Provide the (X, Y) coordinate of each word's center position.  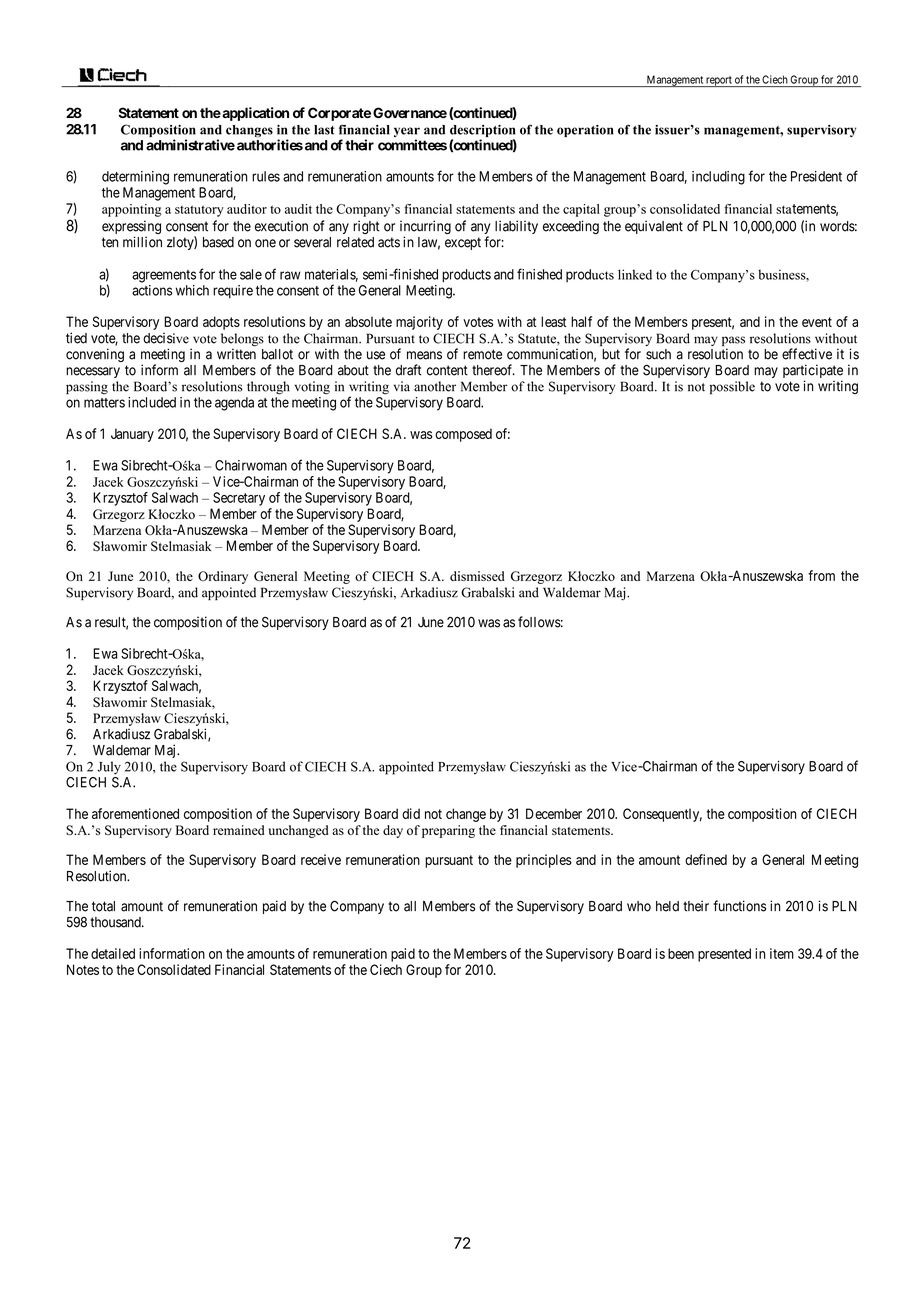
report (719, 81)
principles (544, 861)
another (435, 386)
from (821, 575)
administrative (190, 145)
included (152, 402)
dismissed (477, 576)
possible (732, 387)
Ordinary (223, 577)
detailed (113, 953)
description (483, 132)
